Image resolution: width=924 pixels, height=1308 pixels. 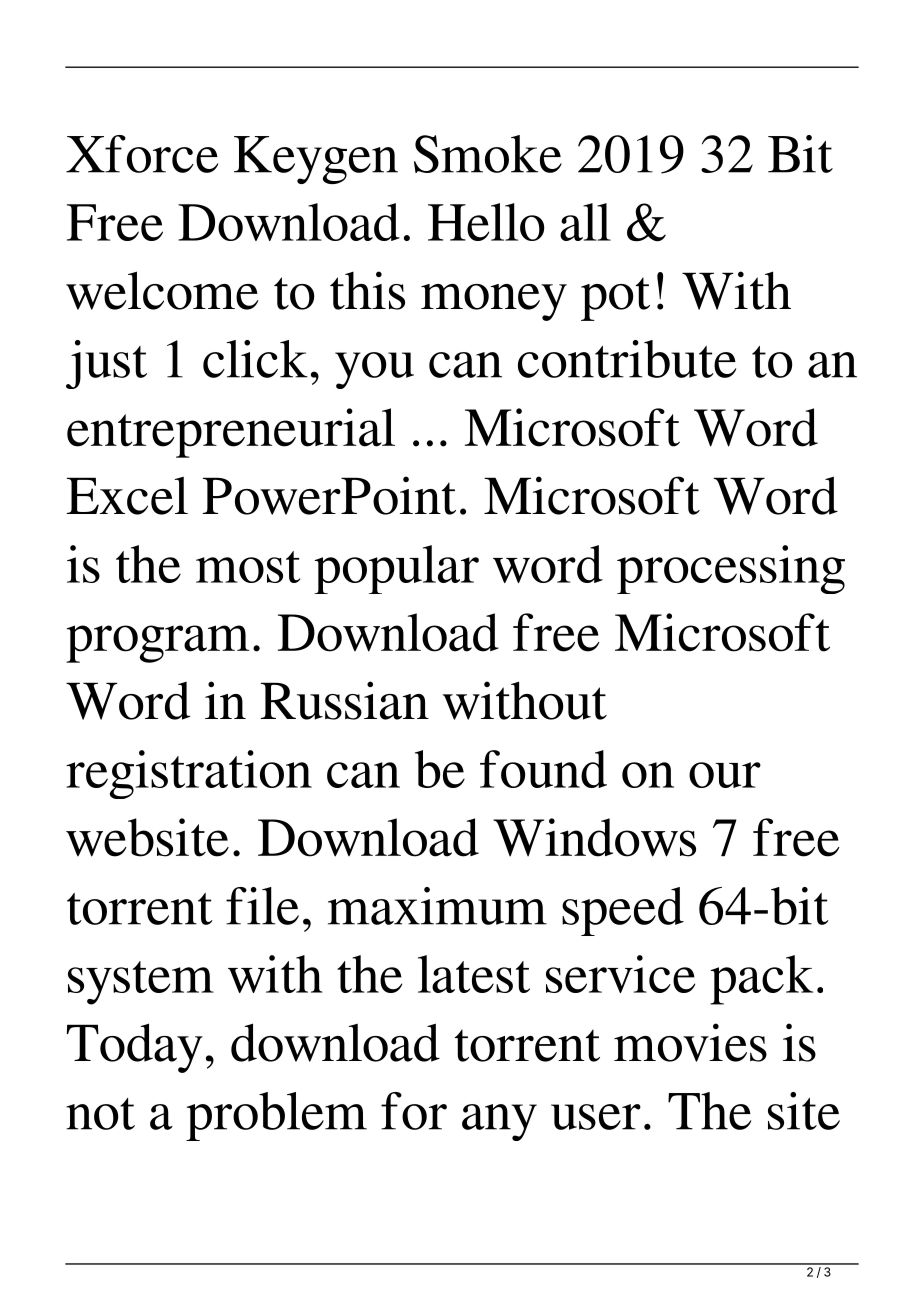 What do you see at coordinates (585, 222) in the screenshot?
I see `all` at bounding box center [585, 222].
